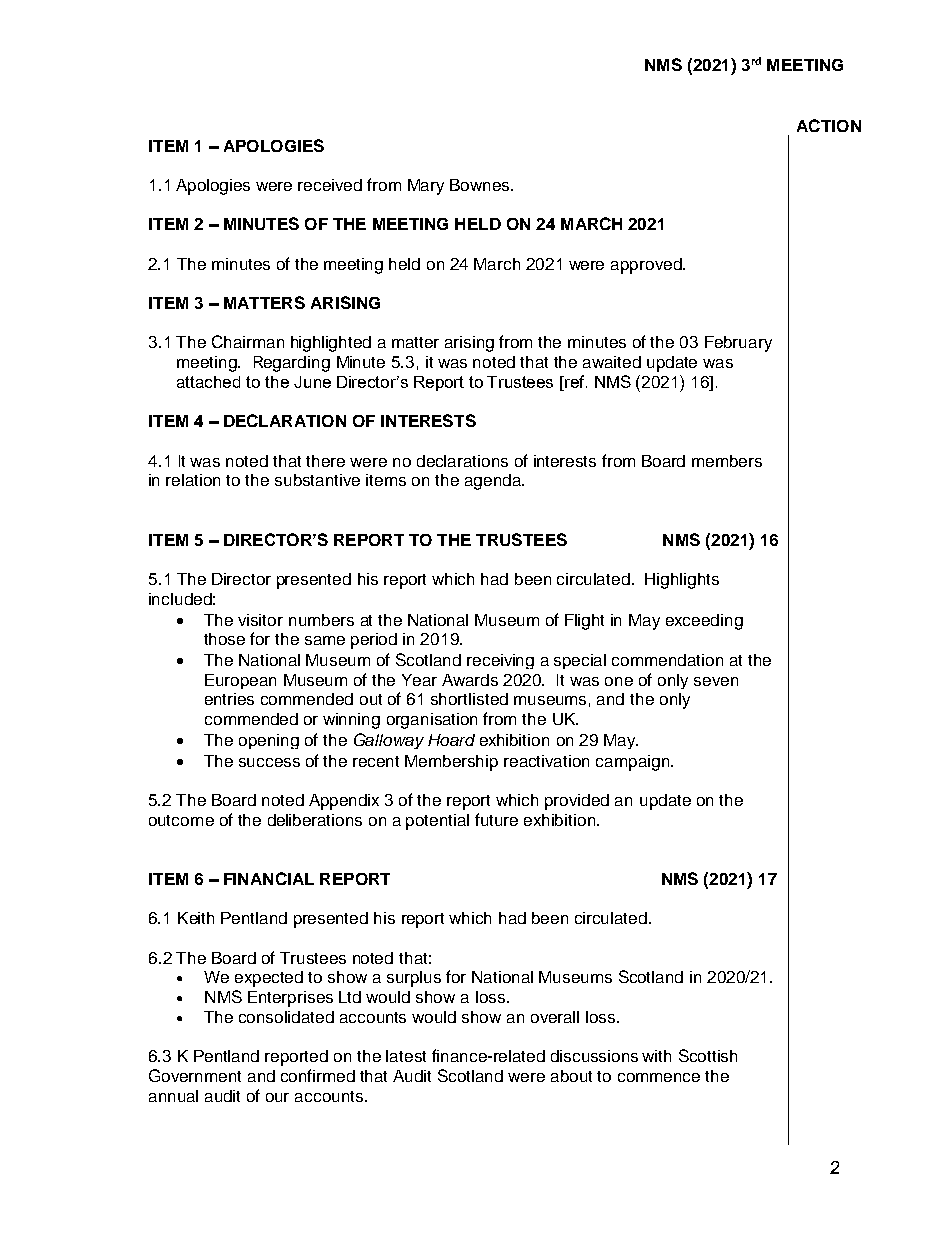 This document has height=1233, width=952. Describe the element at coordinates (571, 1076) in the document. I see `about` at that location.
